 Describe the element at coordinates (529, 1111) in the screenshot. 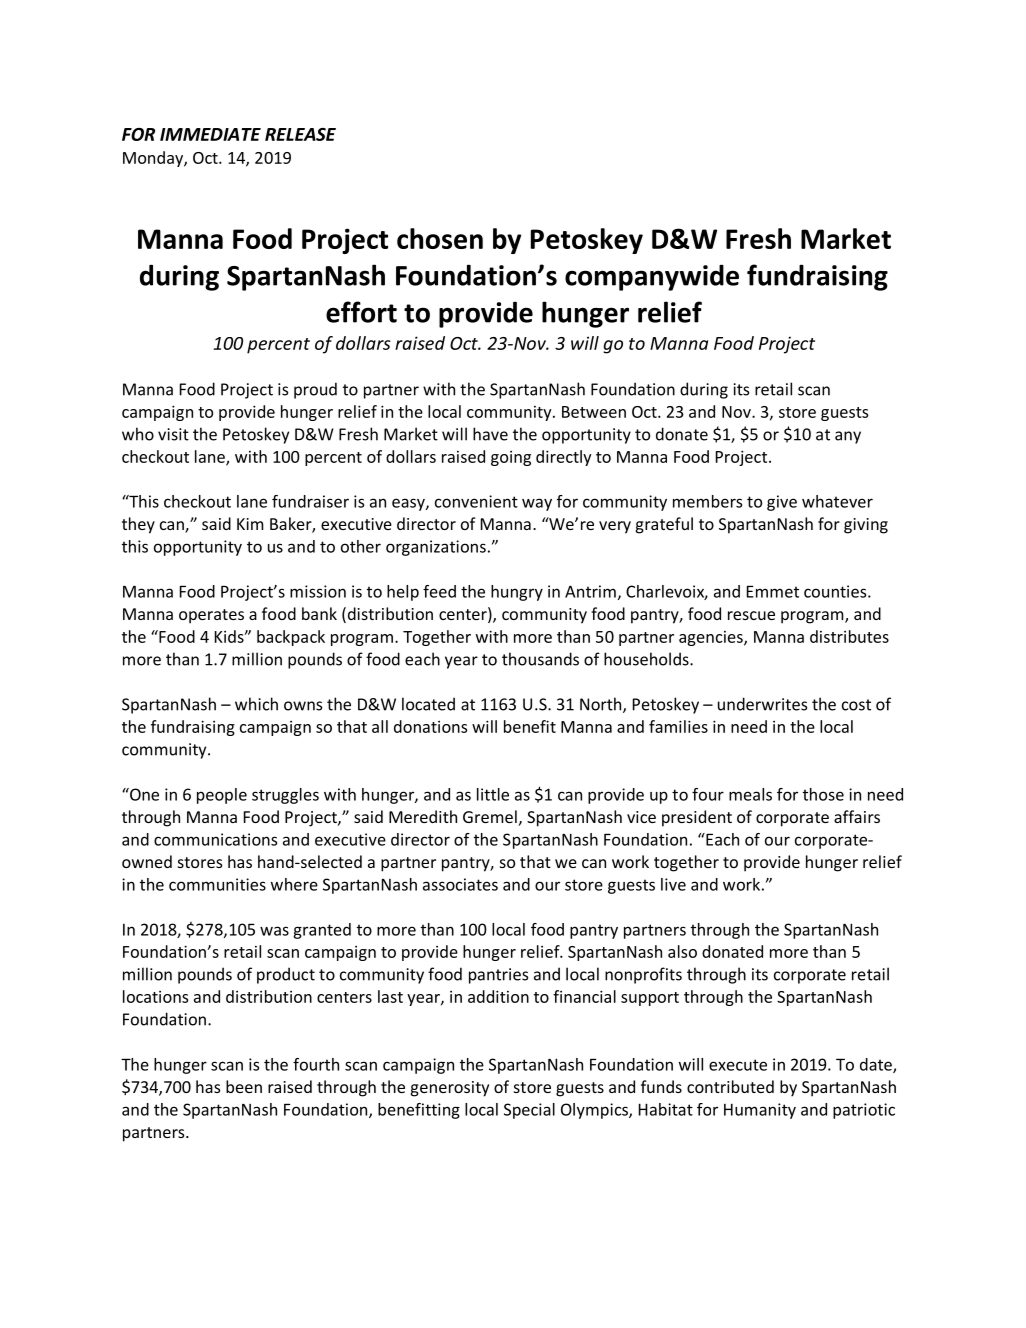

I see `Special` at that location.
